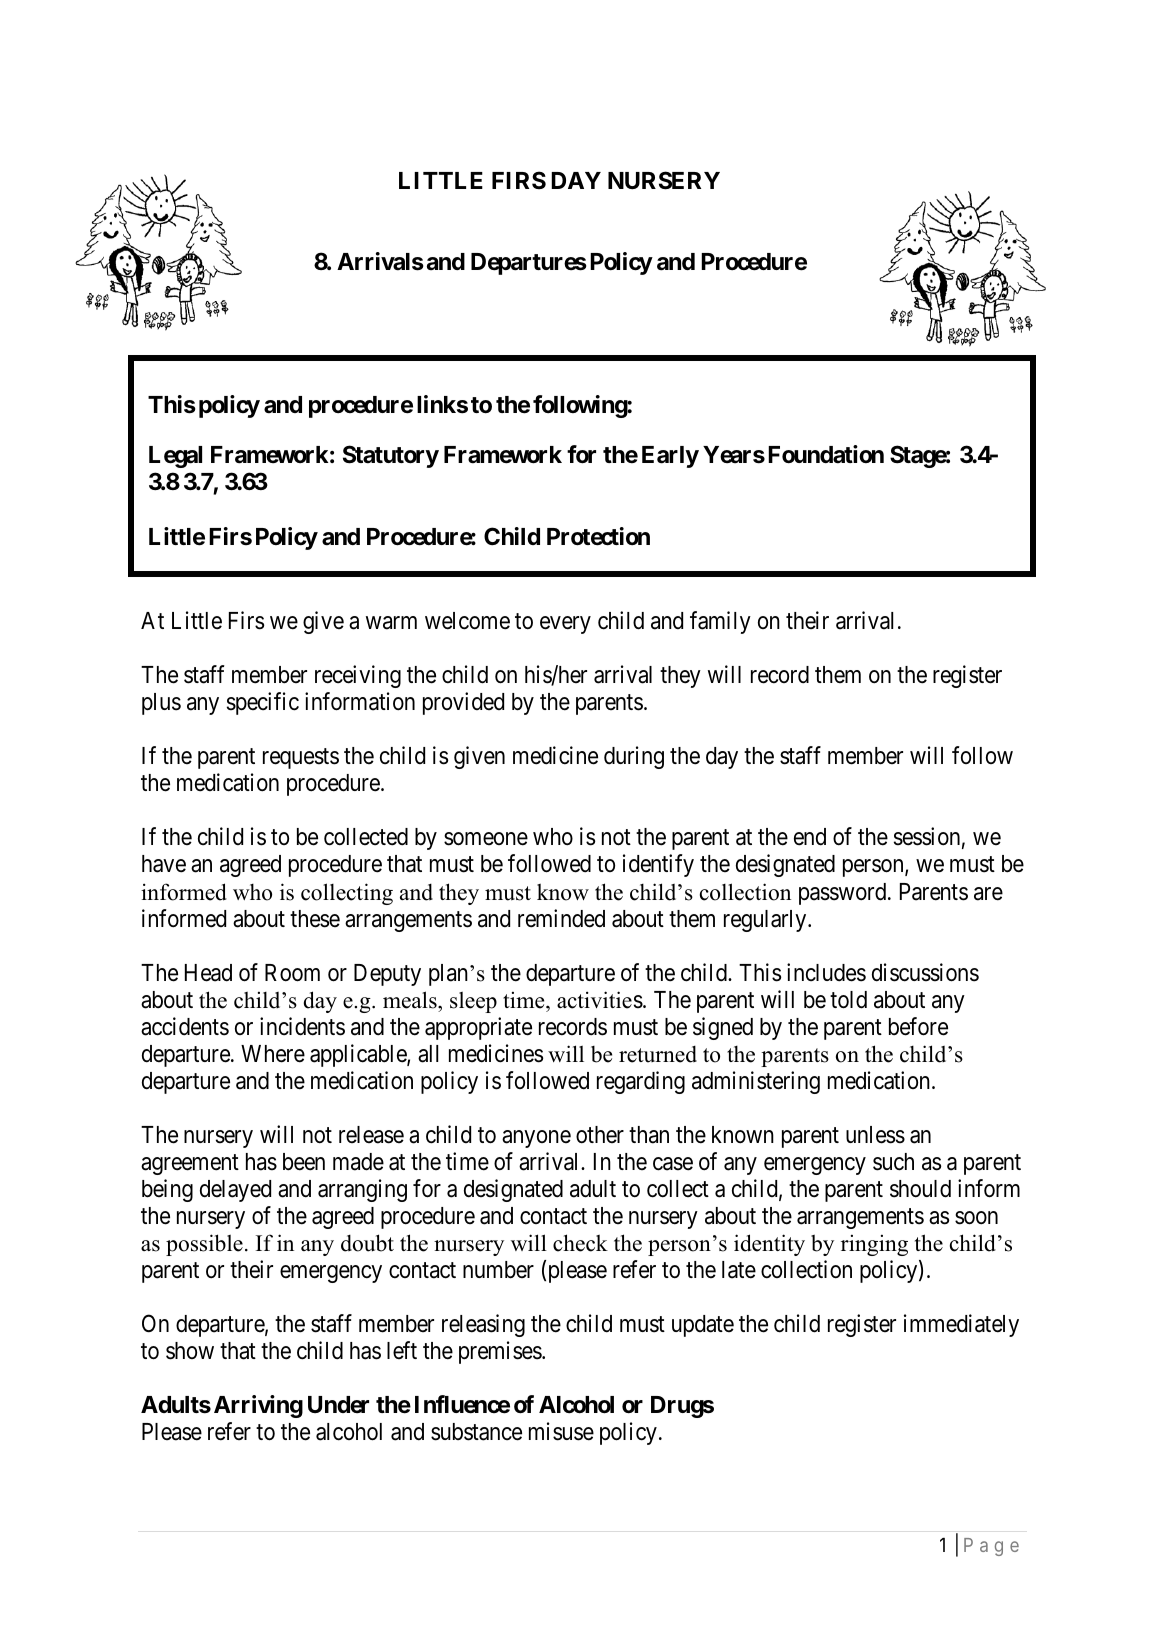  Describe the element at coordinates (486, 839) in the page. I see `someone` at that location.
